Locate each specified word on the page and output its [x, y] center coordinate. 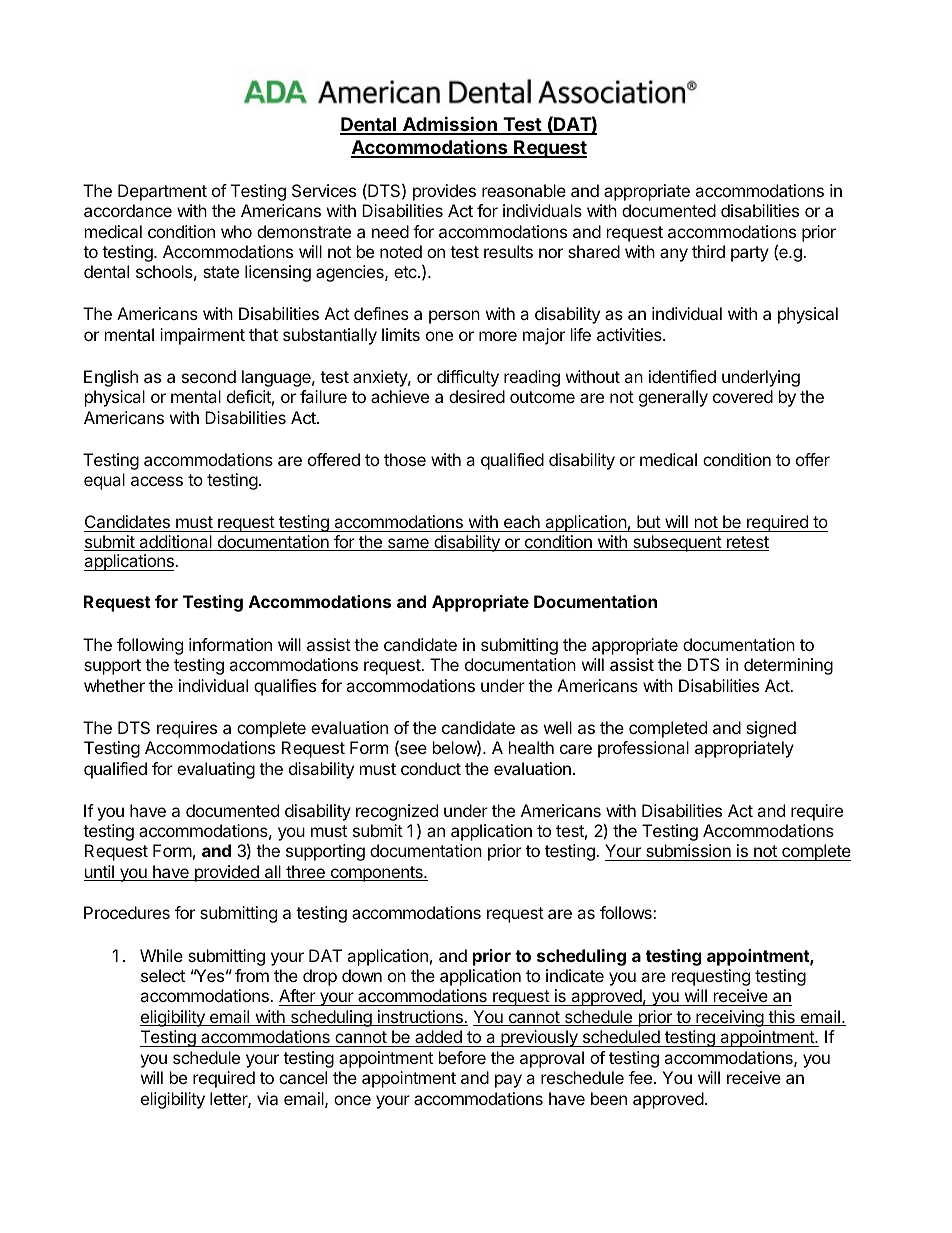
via [267, 1098]
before [462, 1057]
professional [643, 749]
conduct [431, 768]
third [708, 251]
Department [162, 192]
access [157, 481]
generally [673, 398]
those [405, 459]
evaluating [216, 770]
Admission [449, 125]
